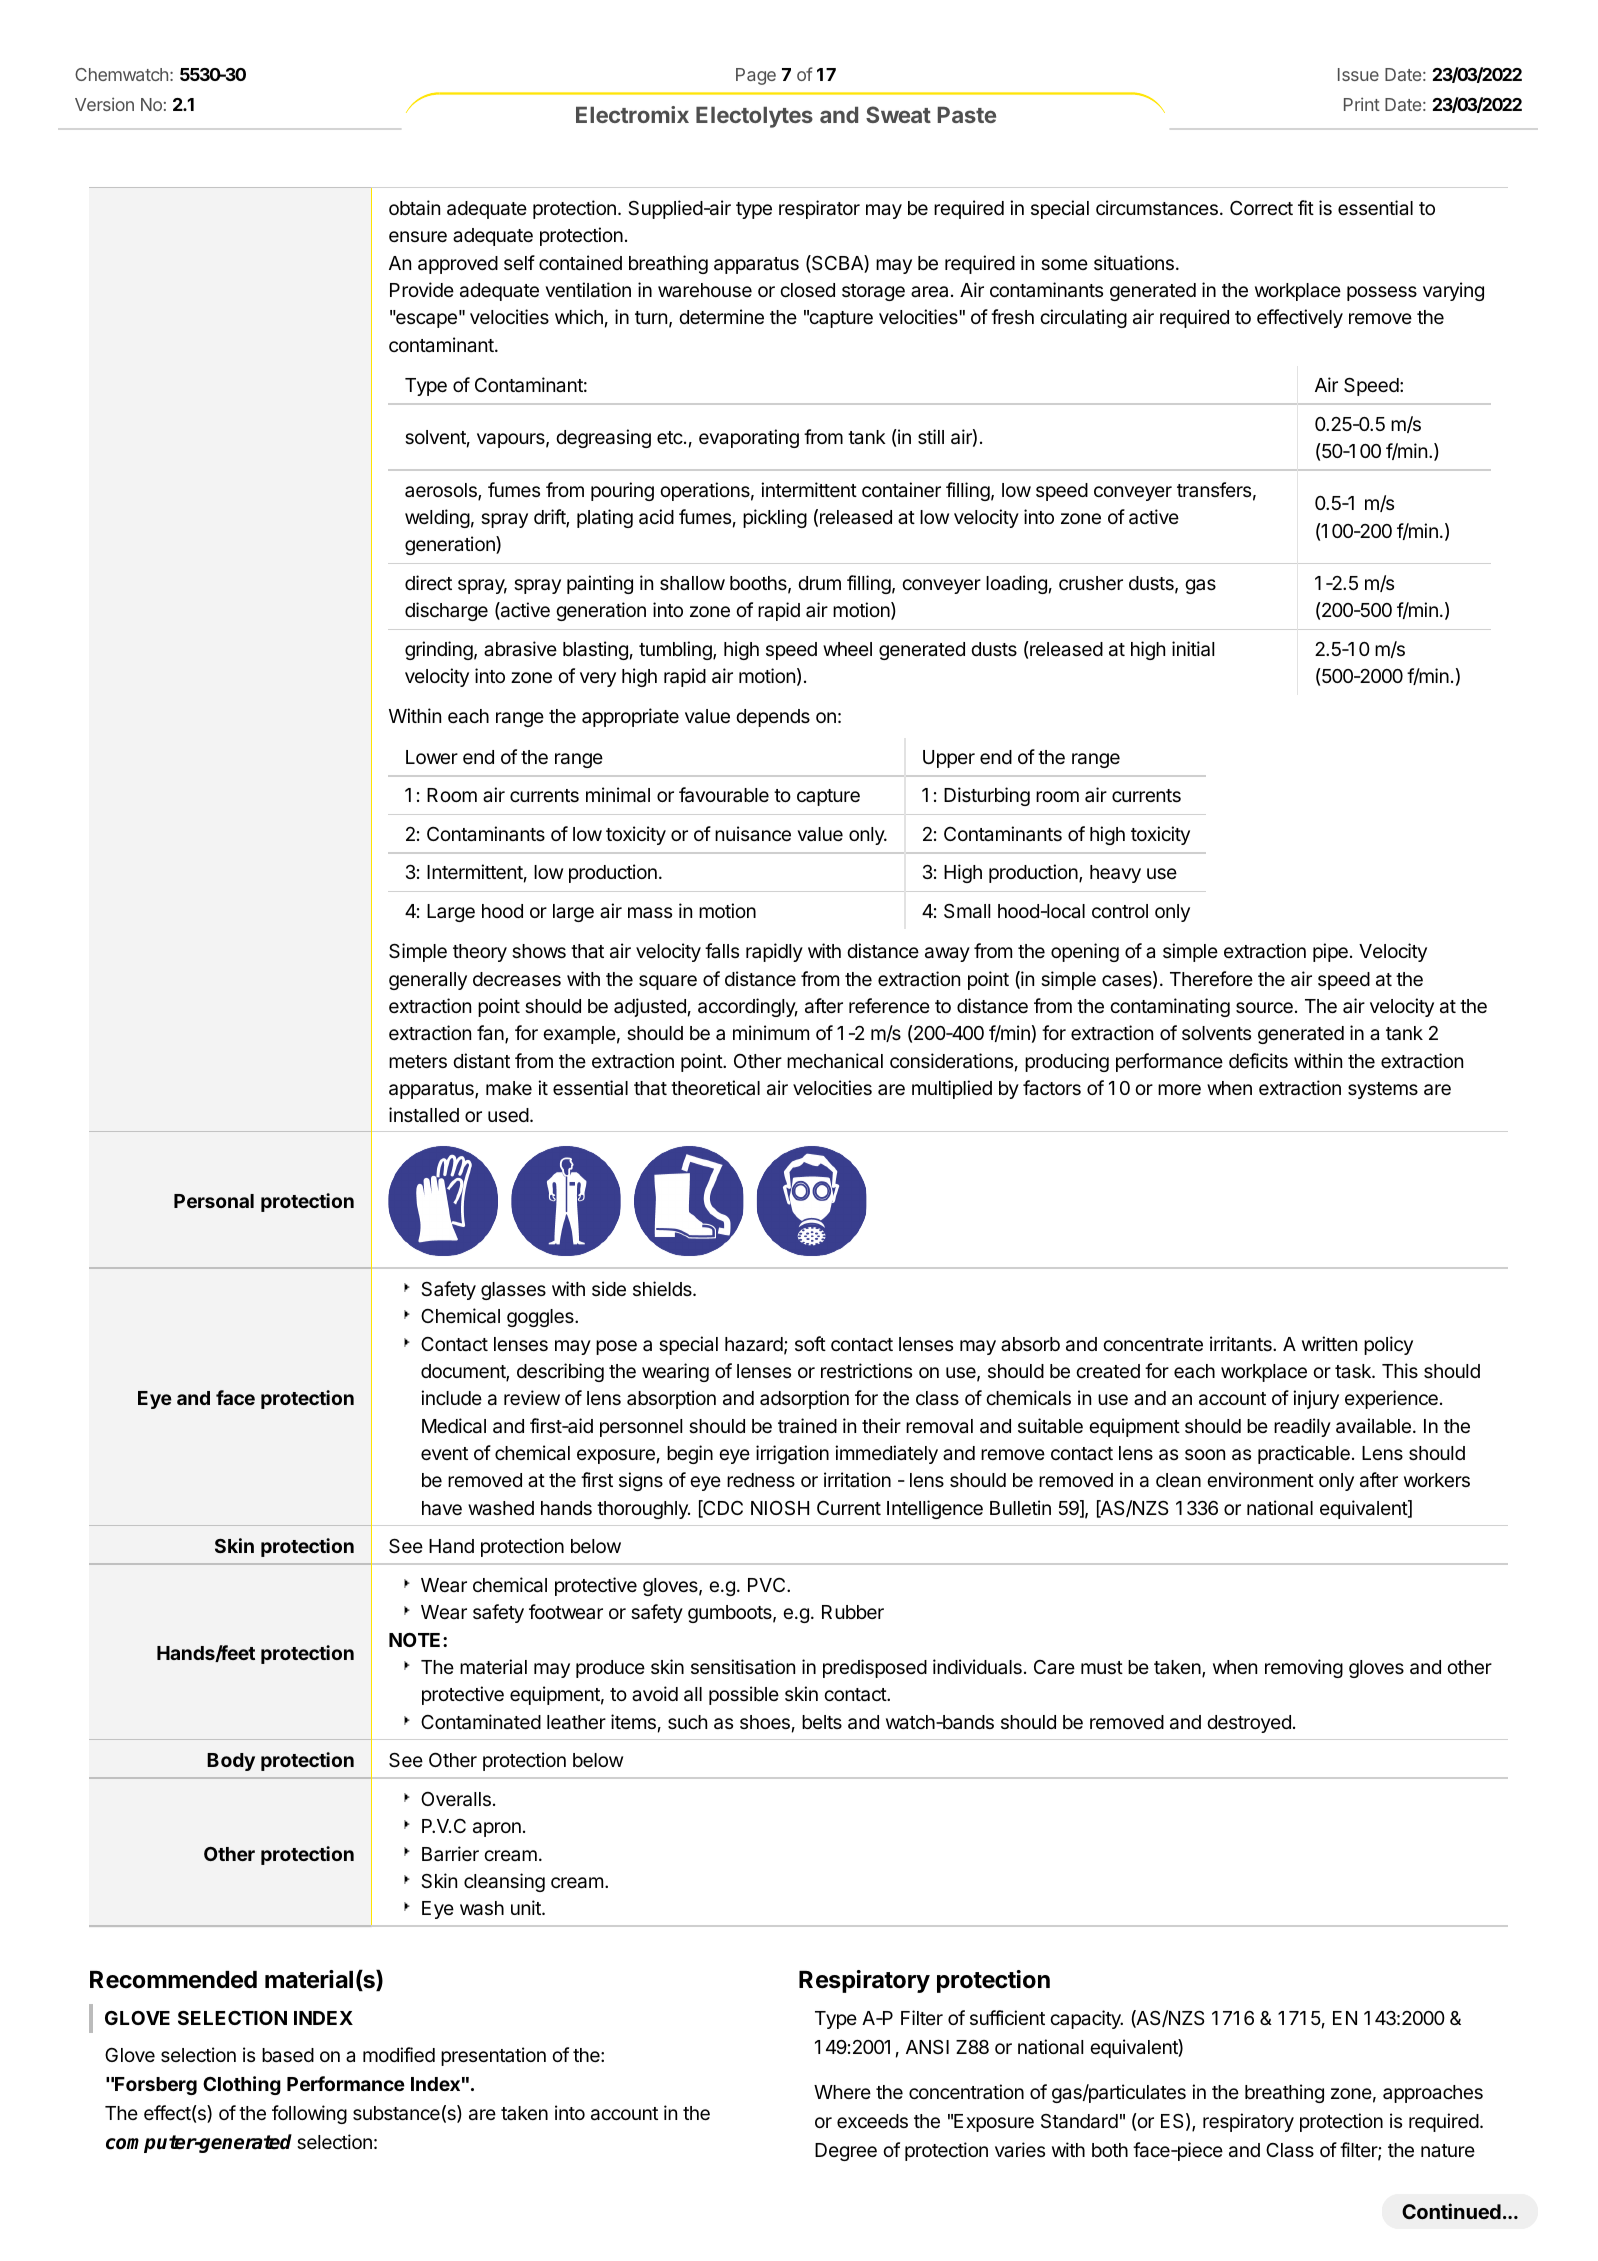 This image has width=1598, height=2261. What do you see at coordinates (416, 1640) in the image?
I see `NOTE` at bounding box center [416, 1640].
